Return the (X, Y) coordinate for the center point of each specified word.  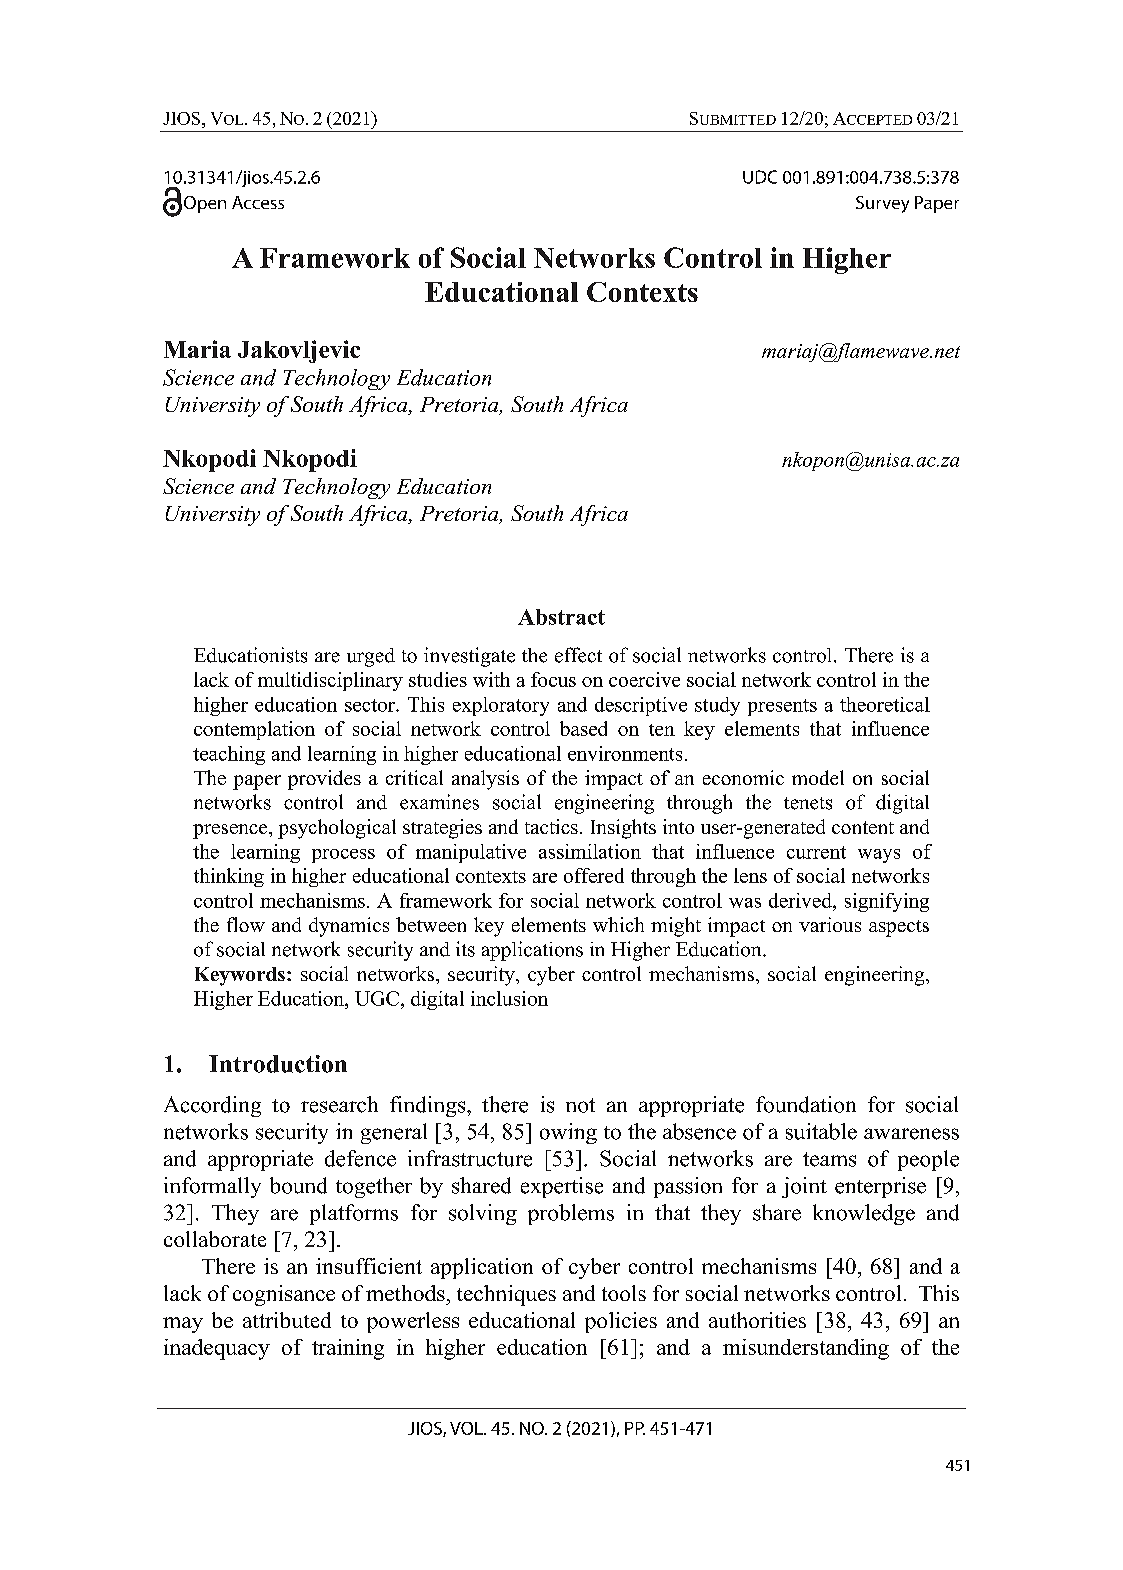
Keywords (240, 976)
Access (258, 202)
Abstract (561, 617)
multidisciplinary (330, 681)
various (830, 924)
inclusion (509, 998)
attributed (287, 1320)
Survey (882, 204)
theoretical (885, 704)
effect (578, 655)
